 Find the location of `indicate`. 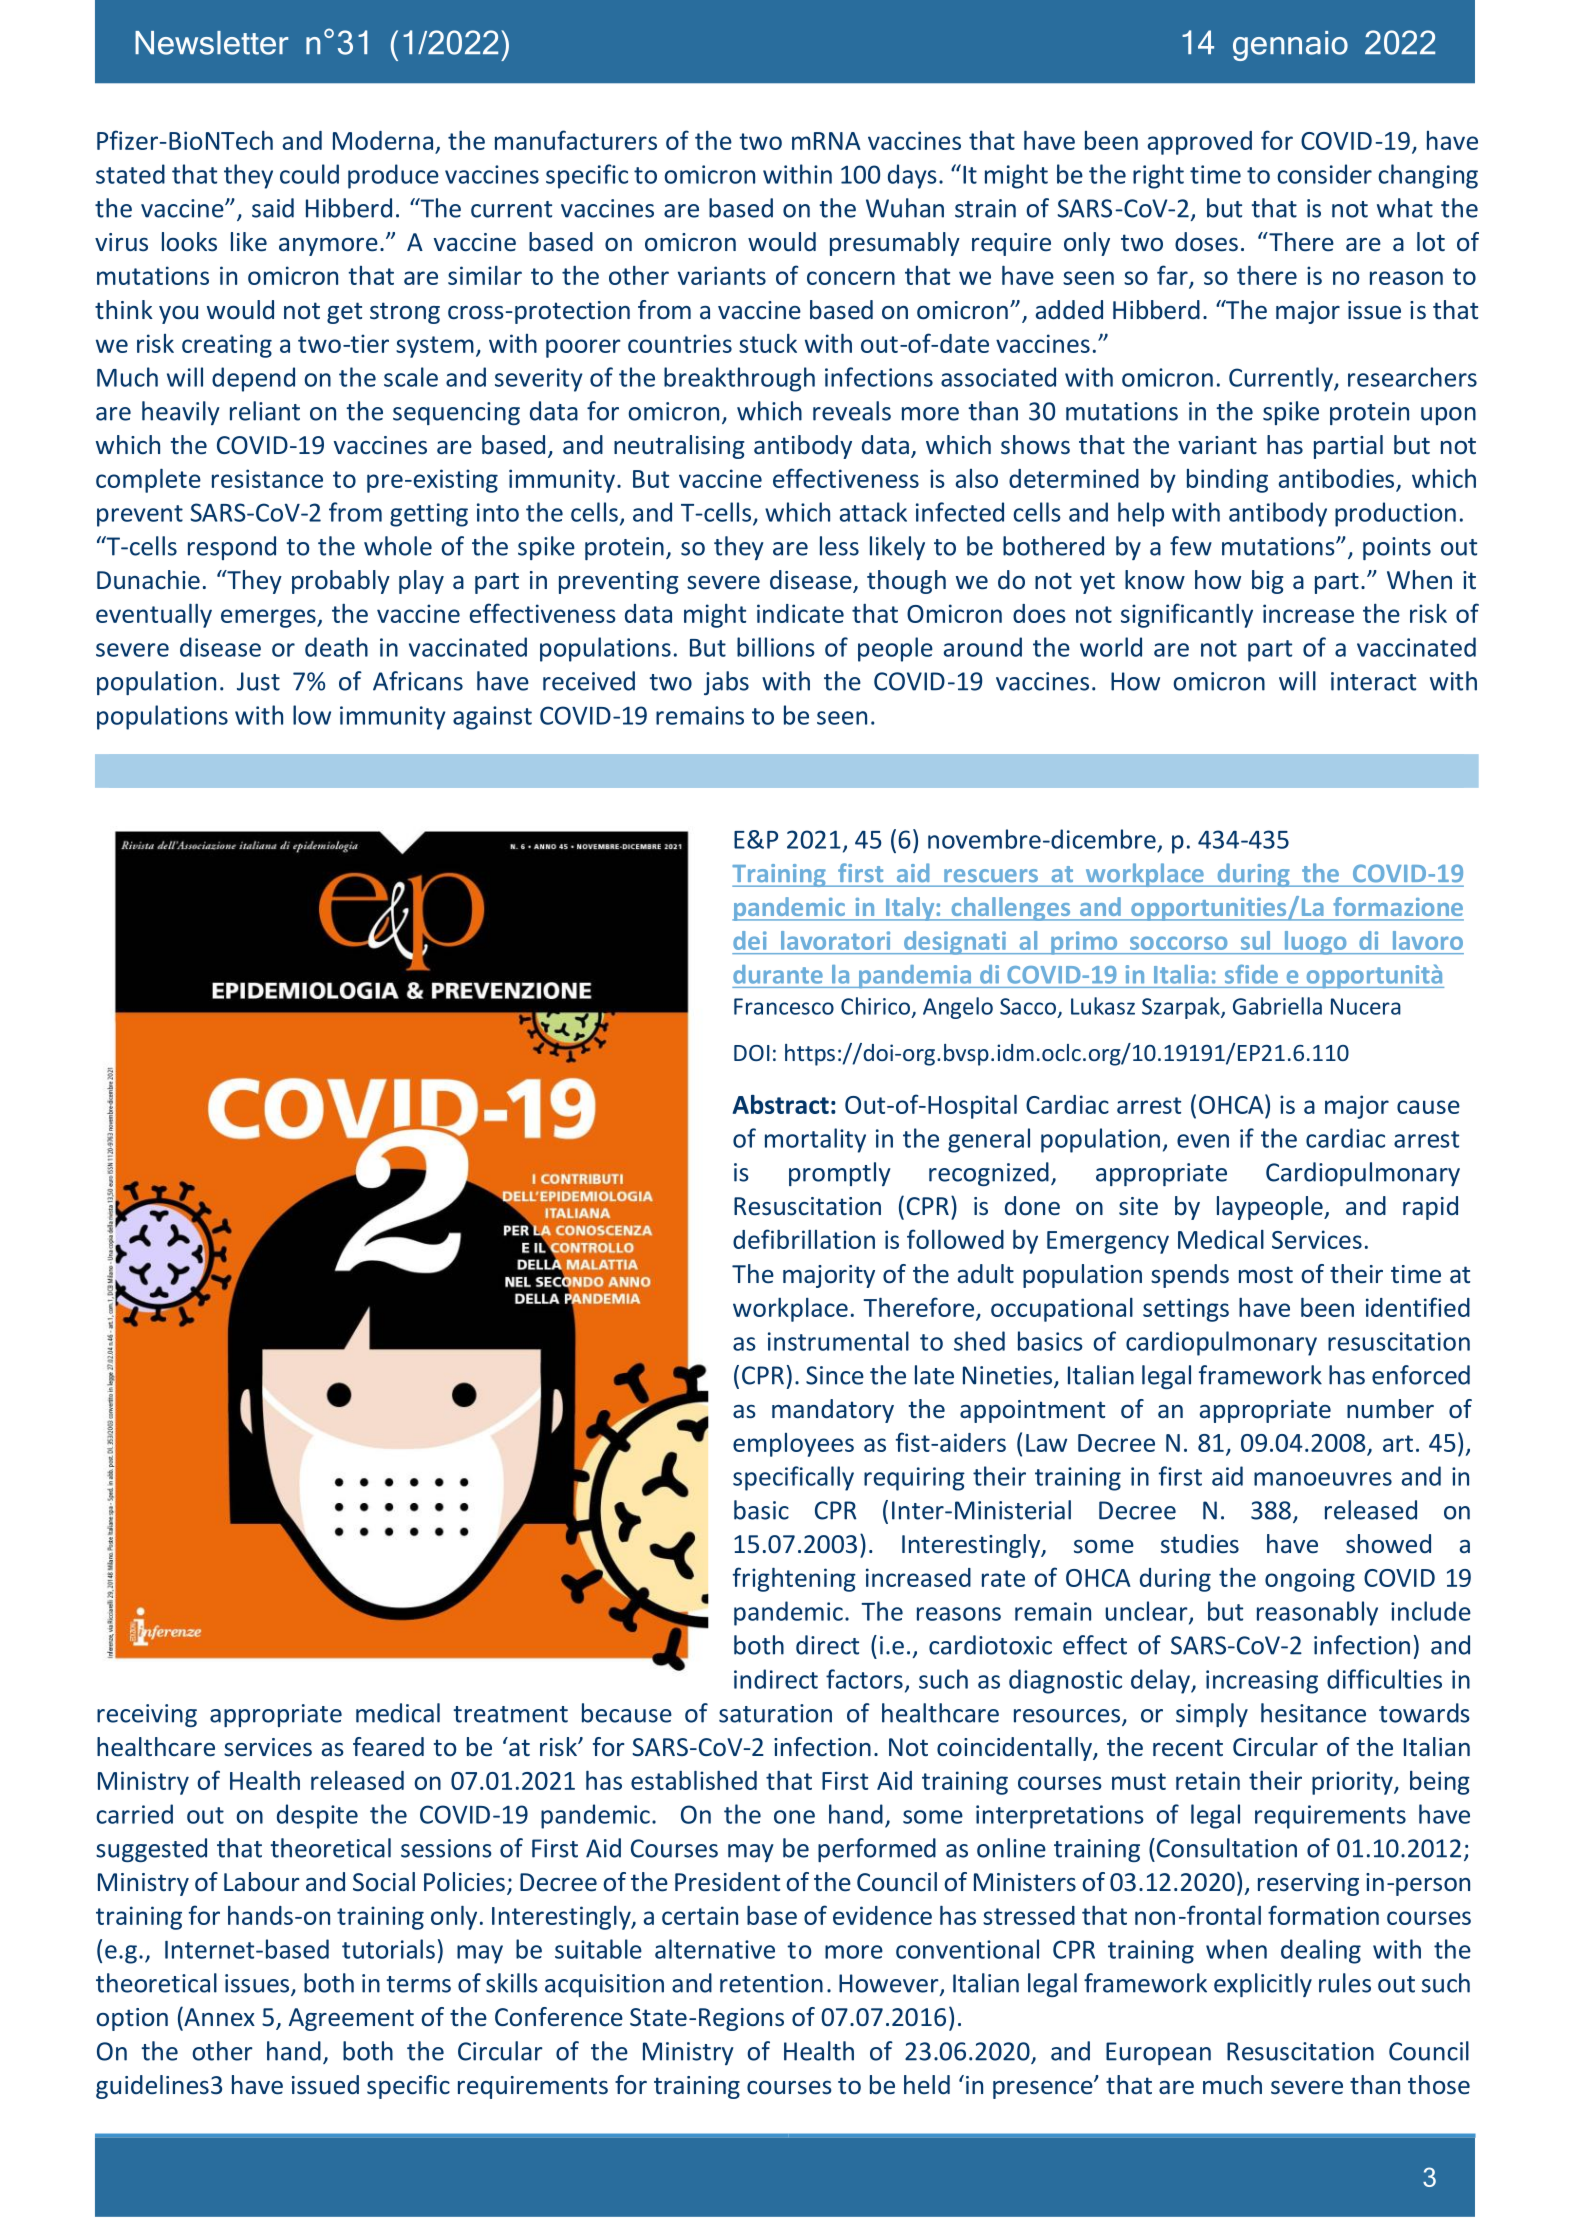

indicate is located at coordinates (800, 613).
